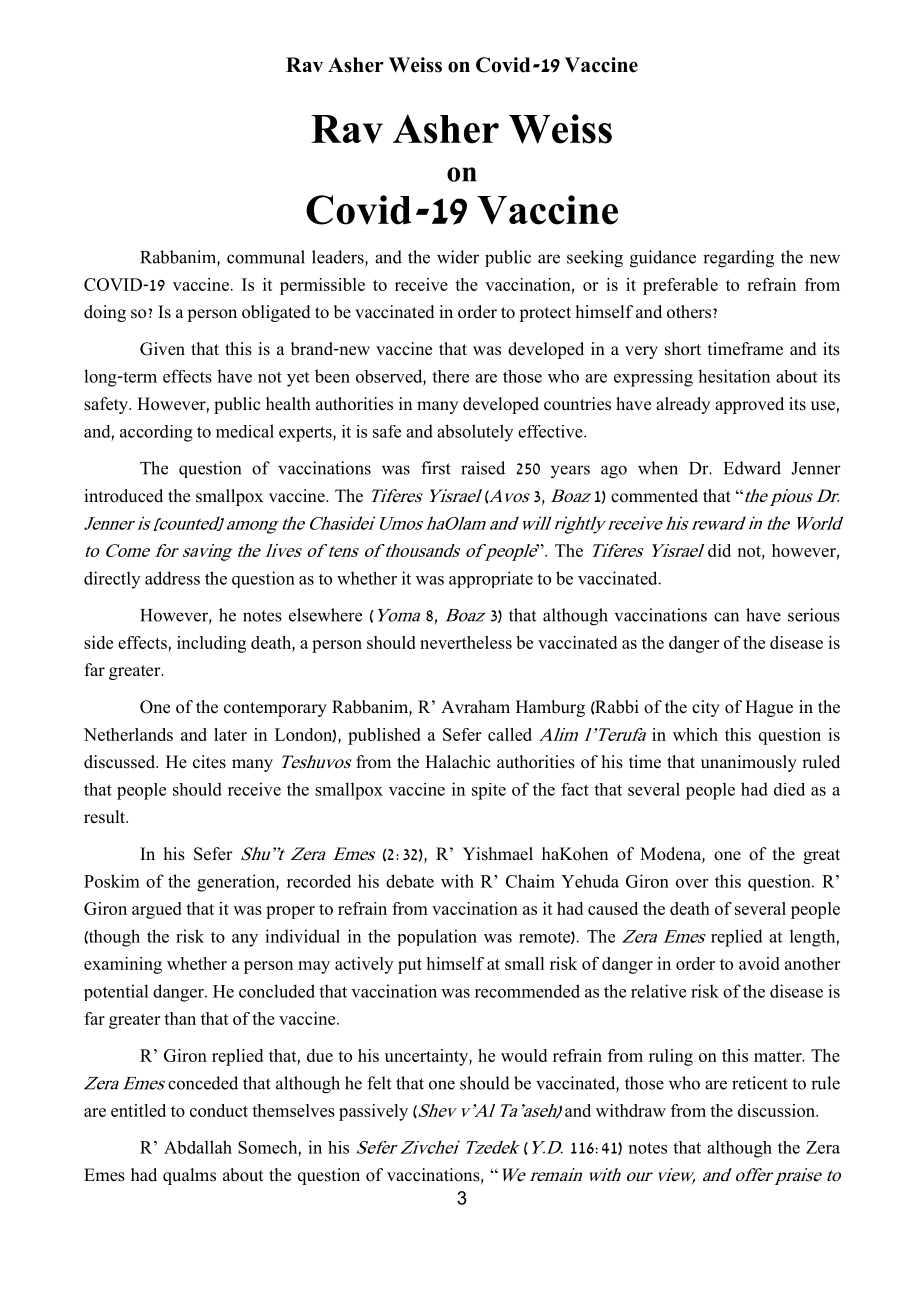  What do you see at coordinates (436, 468) in the screenshot?
I see `first` at bounding box center [436, 468].
